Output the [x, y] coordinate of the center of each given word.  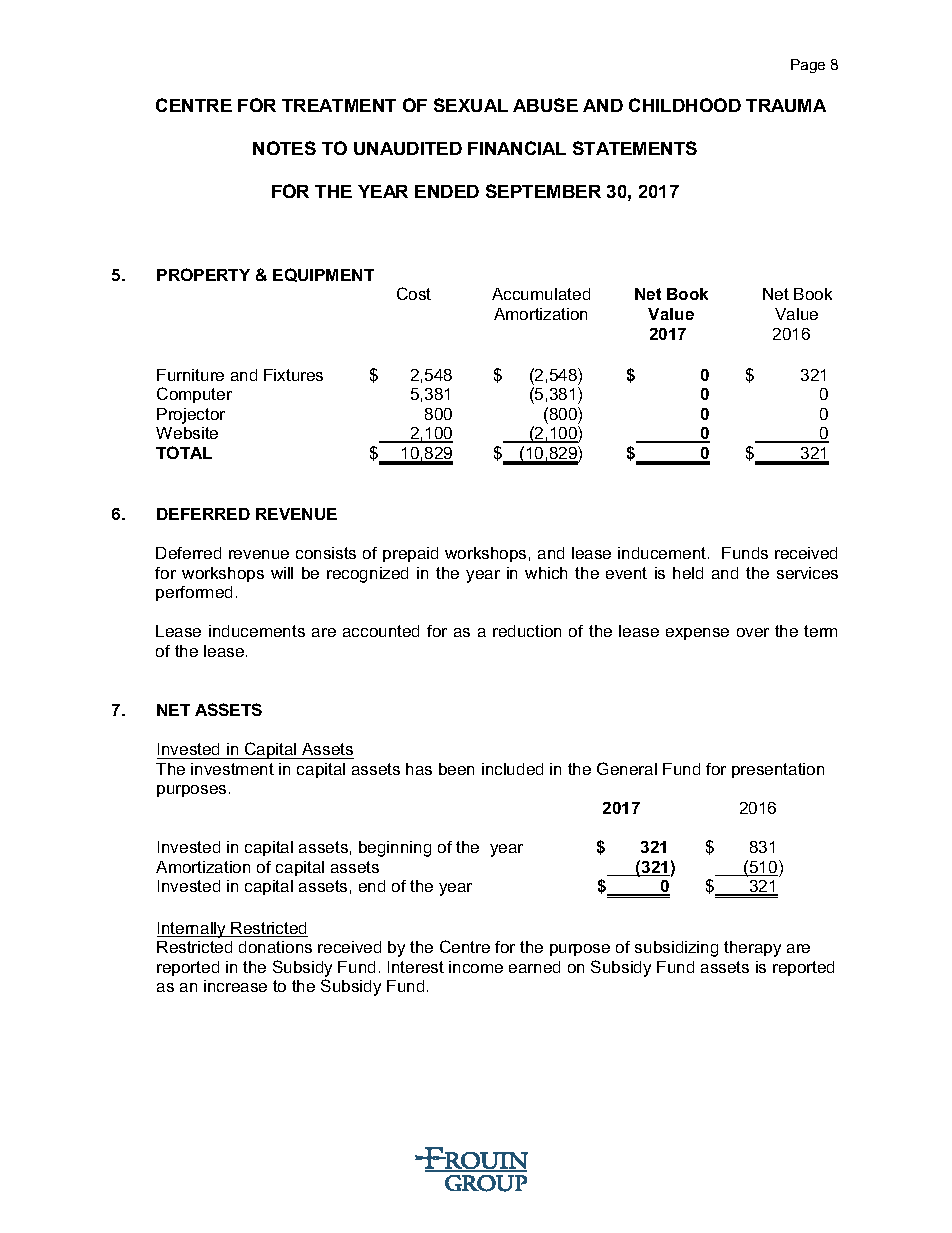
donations [275, 947]
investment [232, 769]
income [476, 967]
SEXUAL [471, 105]
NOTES [284, 148]
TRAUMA [786, 105]
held [688, 573]
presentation [778, 770]
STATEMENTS [635, 148]
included [512, 769]
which [546, 573]
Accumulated [541, 294]
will [282, 573]
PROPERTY [203, 274]
